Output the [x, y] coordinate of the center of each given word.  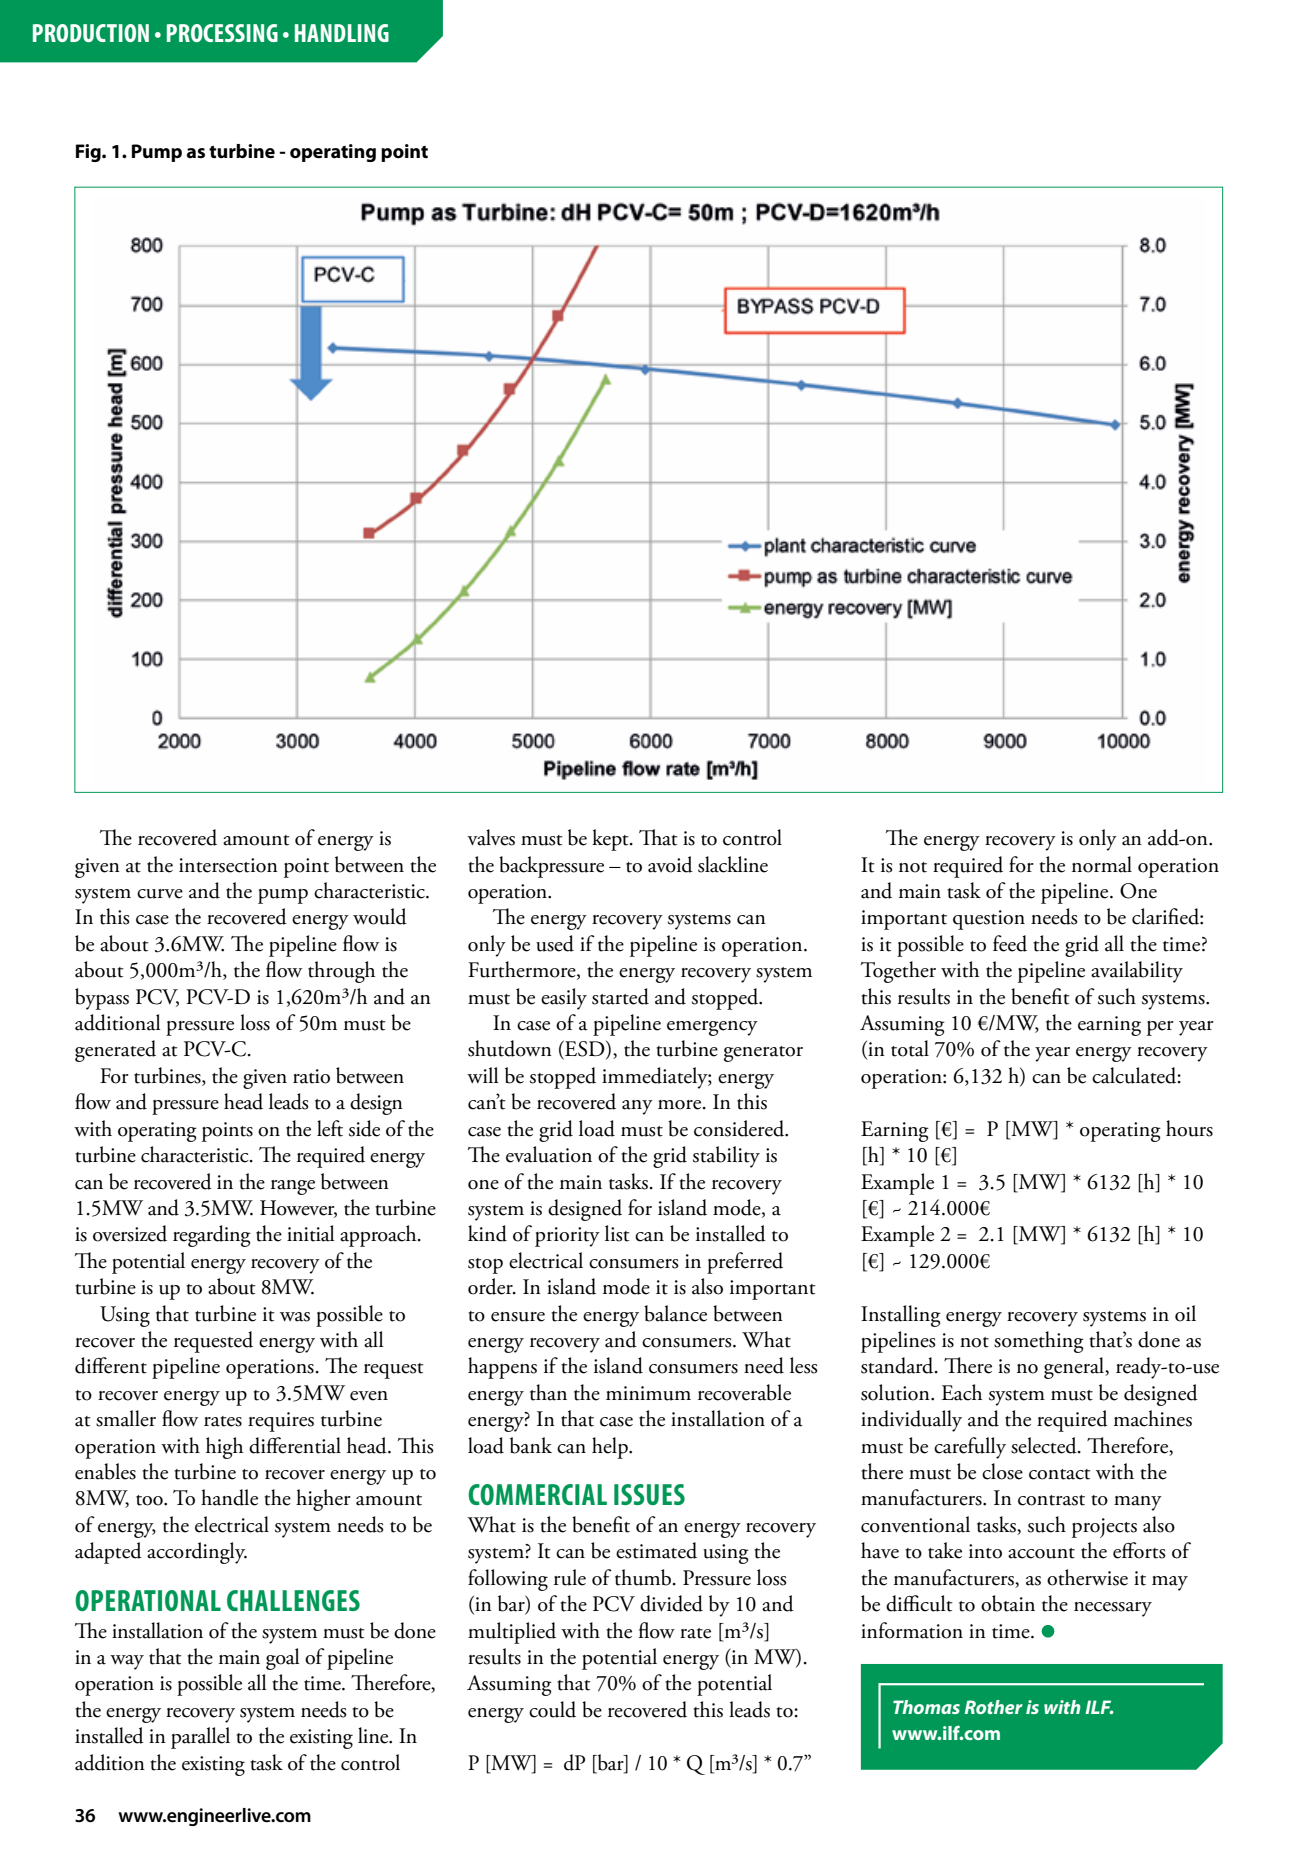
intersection [228, 865]
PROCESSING [222, 33]
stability [726, 1157]
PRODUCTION [91, 33]
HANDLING [342, 33]
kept [611, 840]
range [293, 1187]
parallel [200, 1738]
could [552, 1709]
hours [1189, 1128]
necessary [1113, 1609]
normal [1102, 864]
